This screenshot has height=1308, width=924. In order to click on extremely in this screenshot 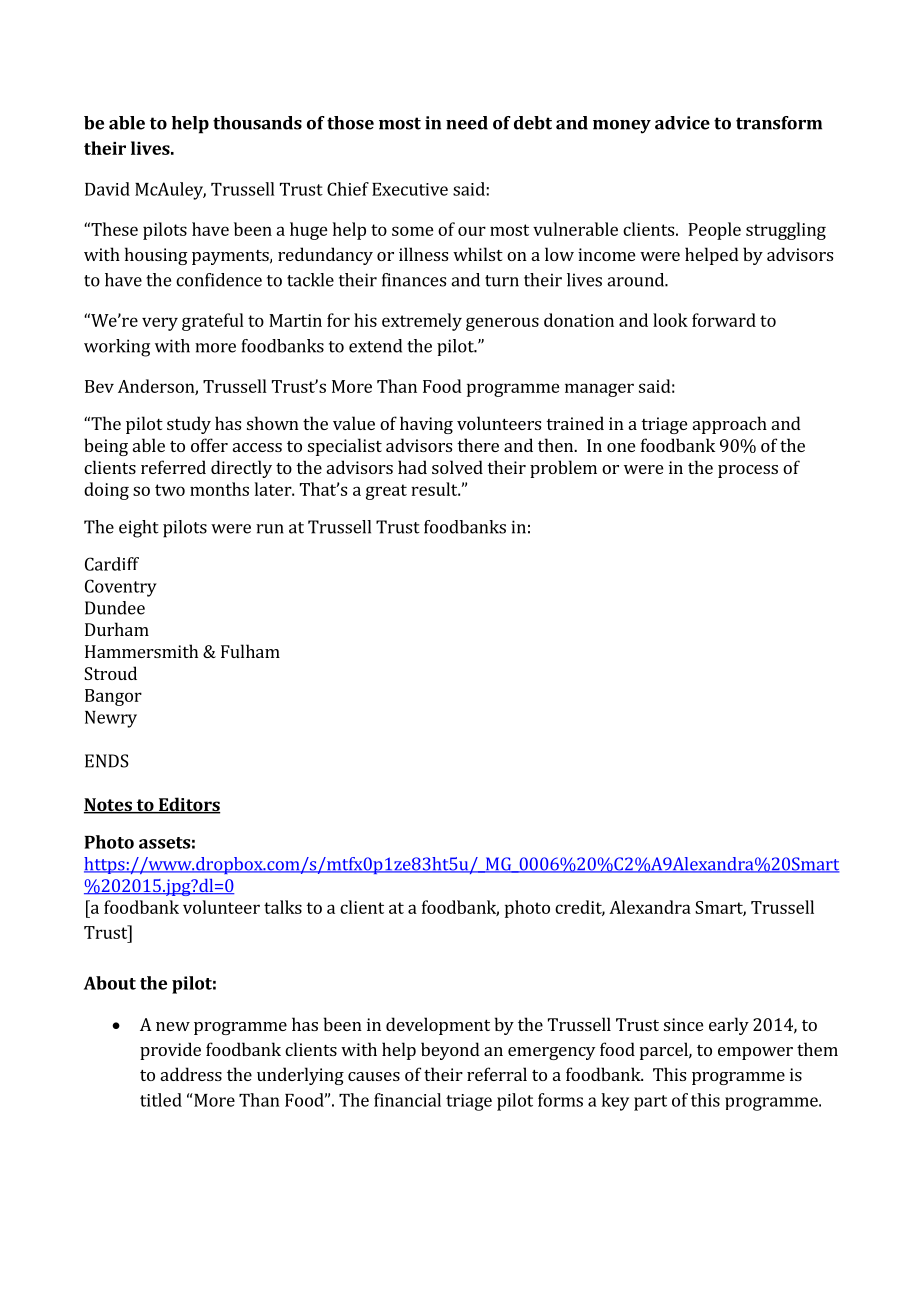, I will do `click(422, 322)`.
